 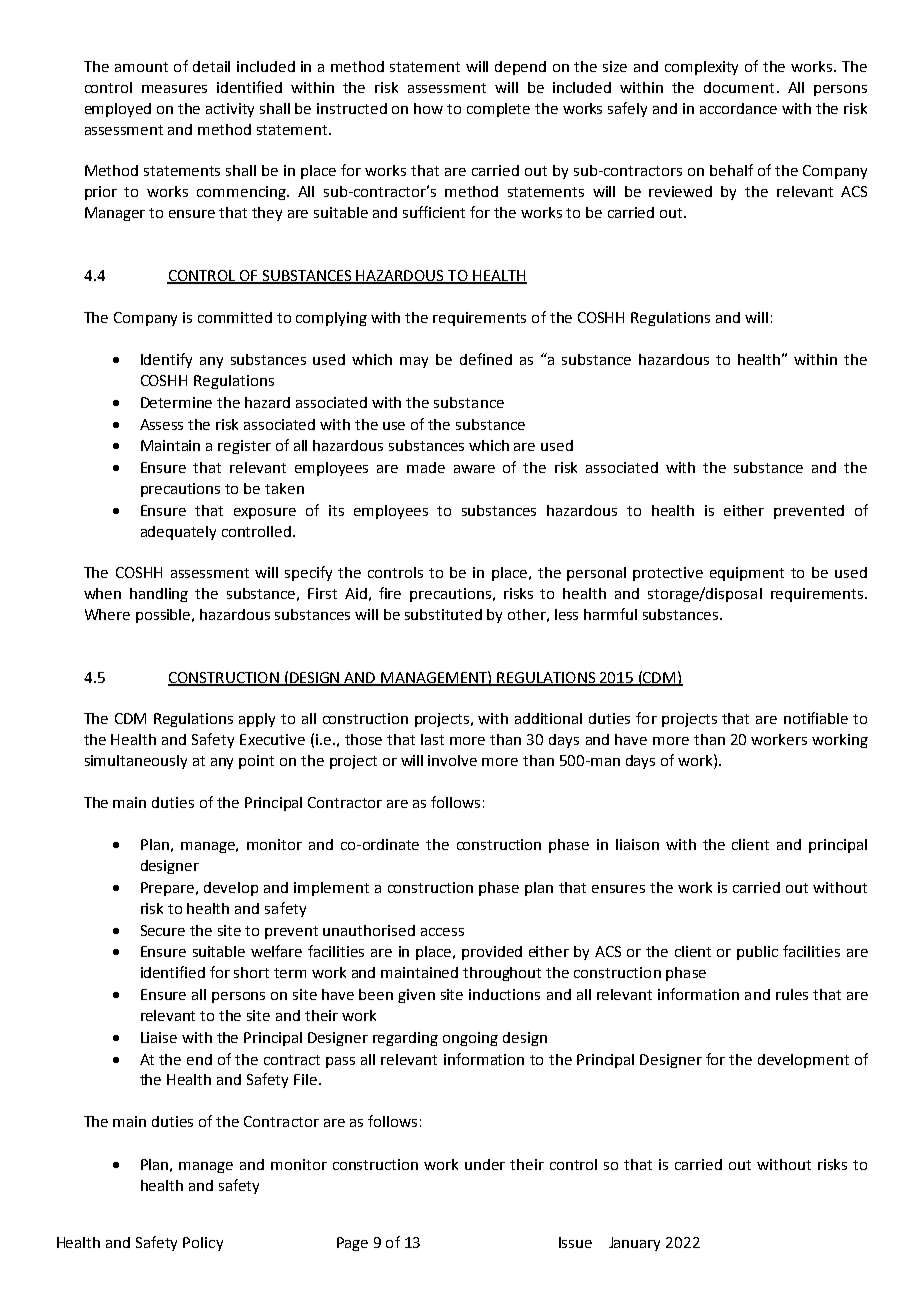 I want to click on access, so click(x=442, y=932).
